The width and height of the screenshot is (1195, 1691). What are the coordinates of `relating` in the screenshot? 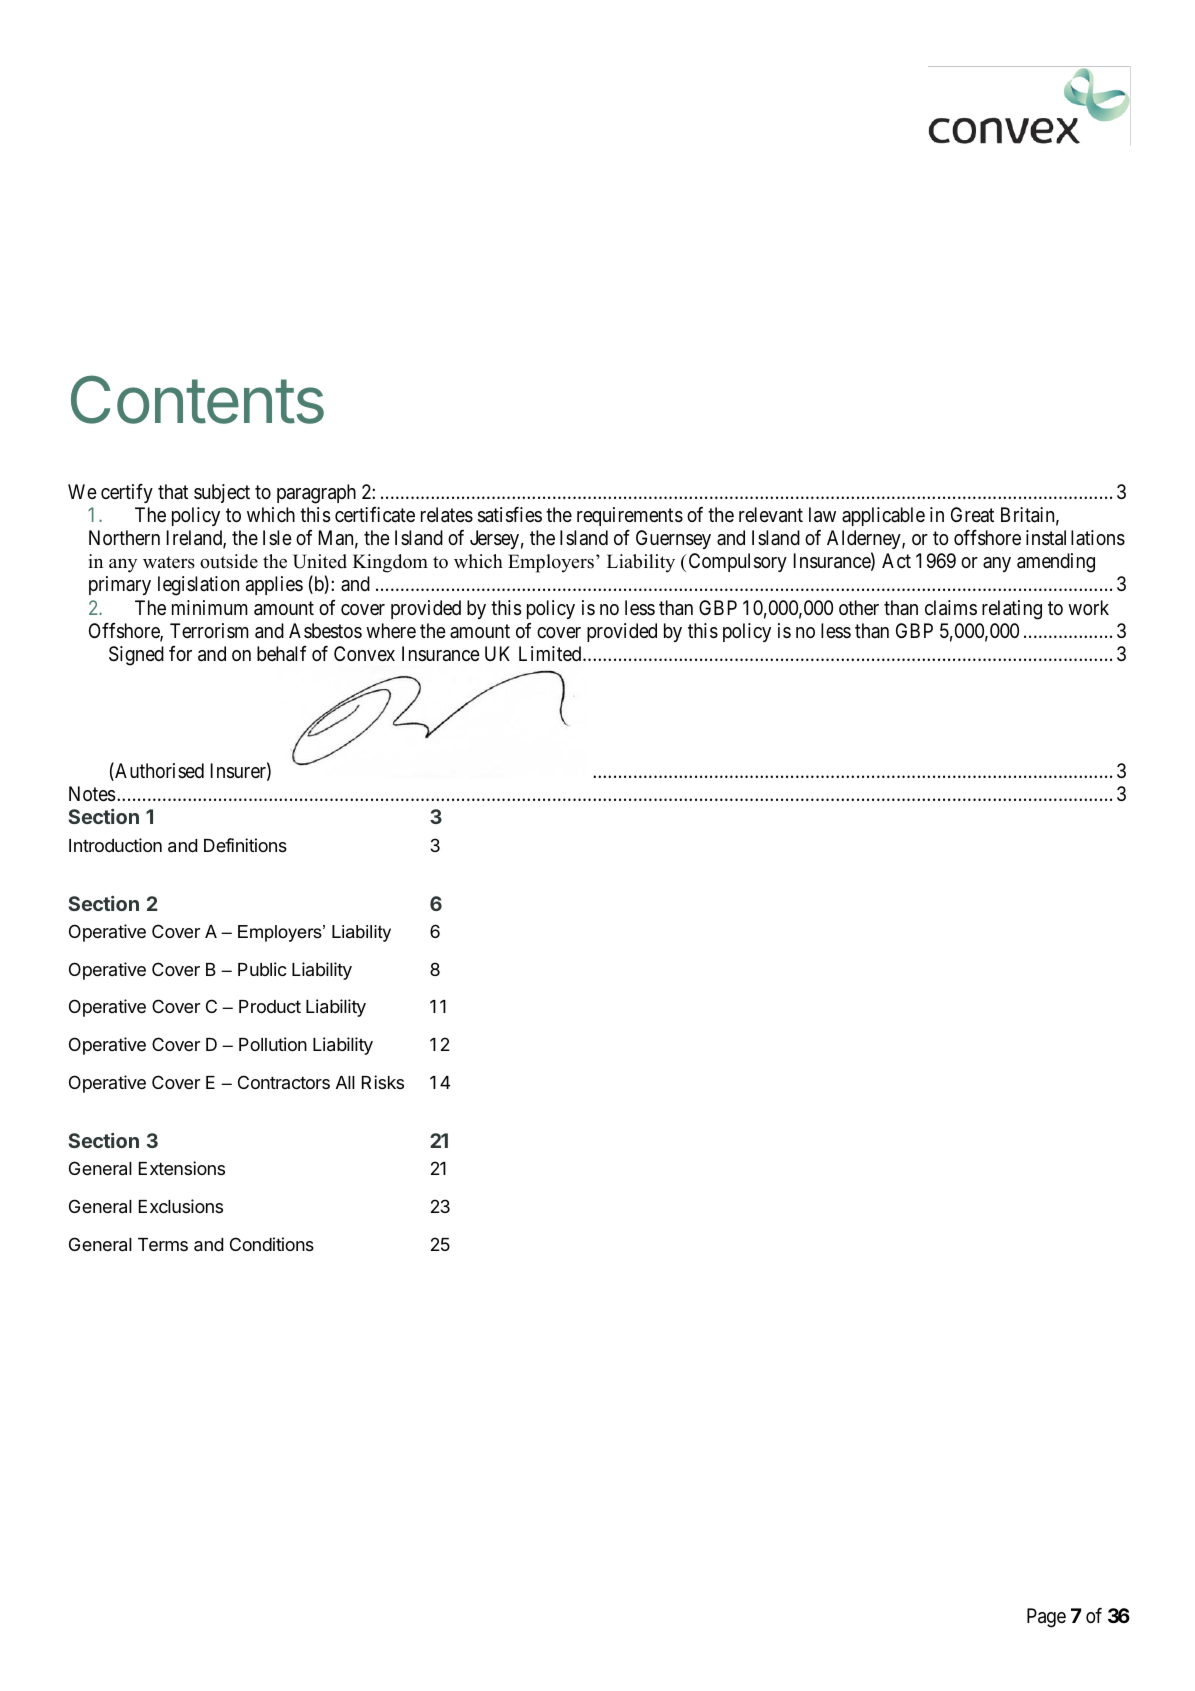 It's located at (1012, 610).
